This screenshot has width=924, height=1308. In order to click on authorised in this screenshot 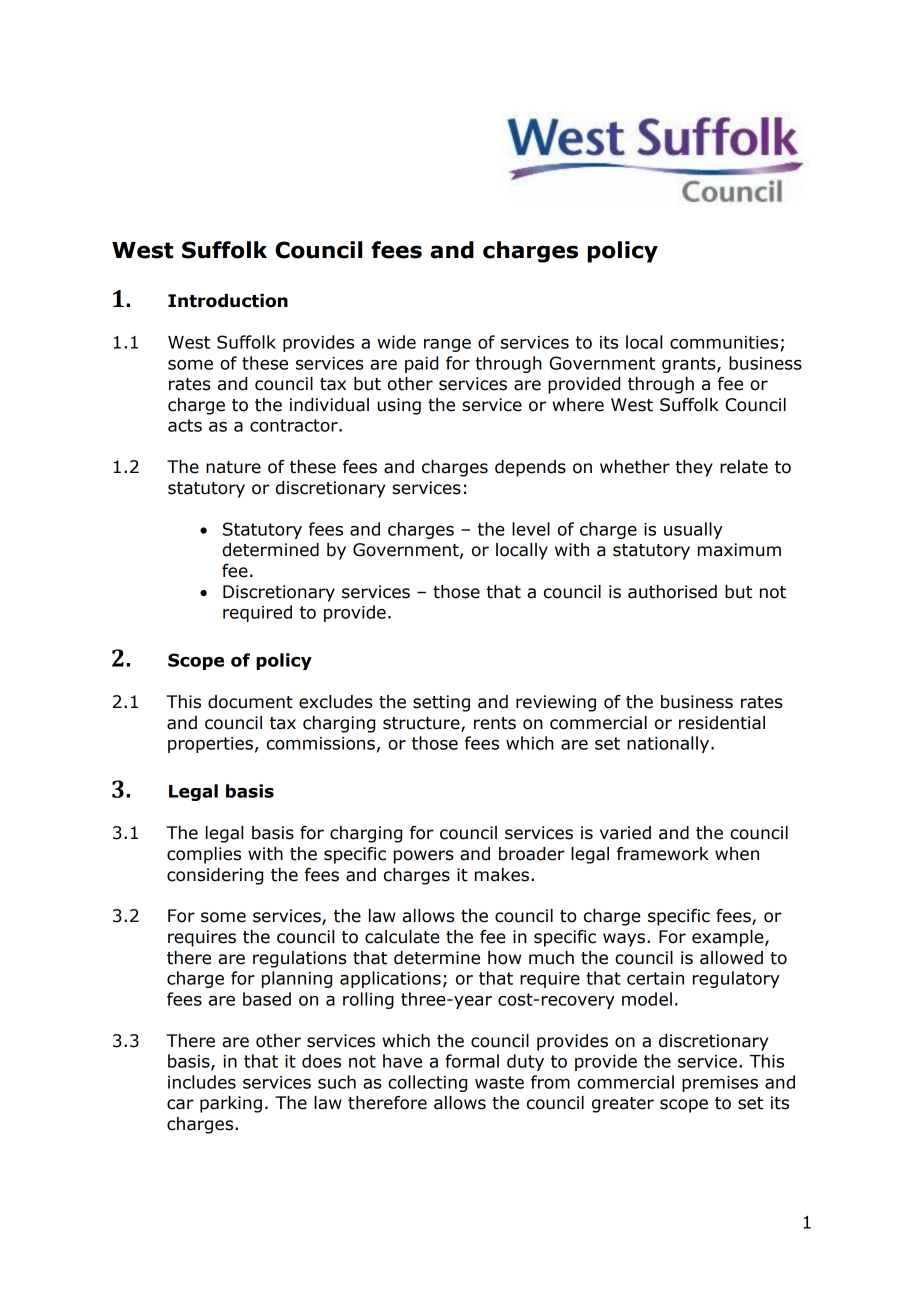, I will do `click(672, 592)`.
